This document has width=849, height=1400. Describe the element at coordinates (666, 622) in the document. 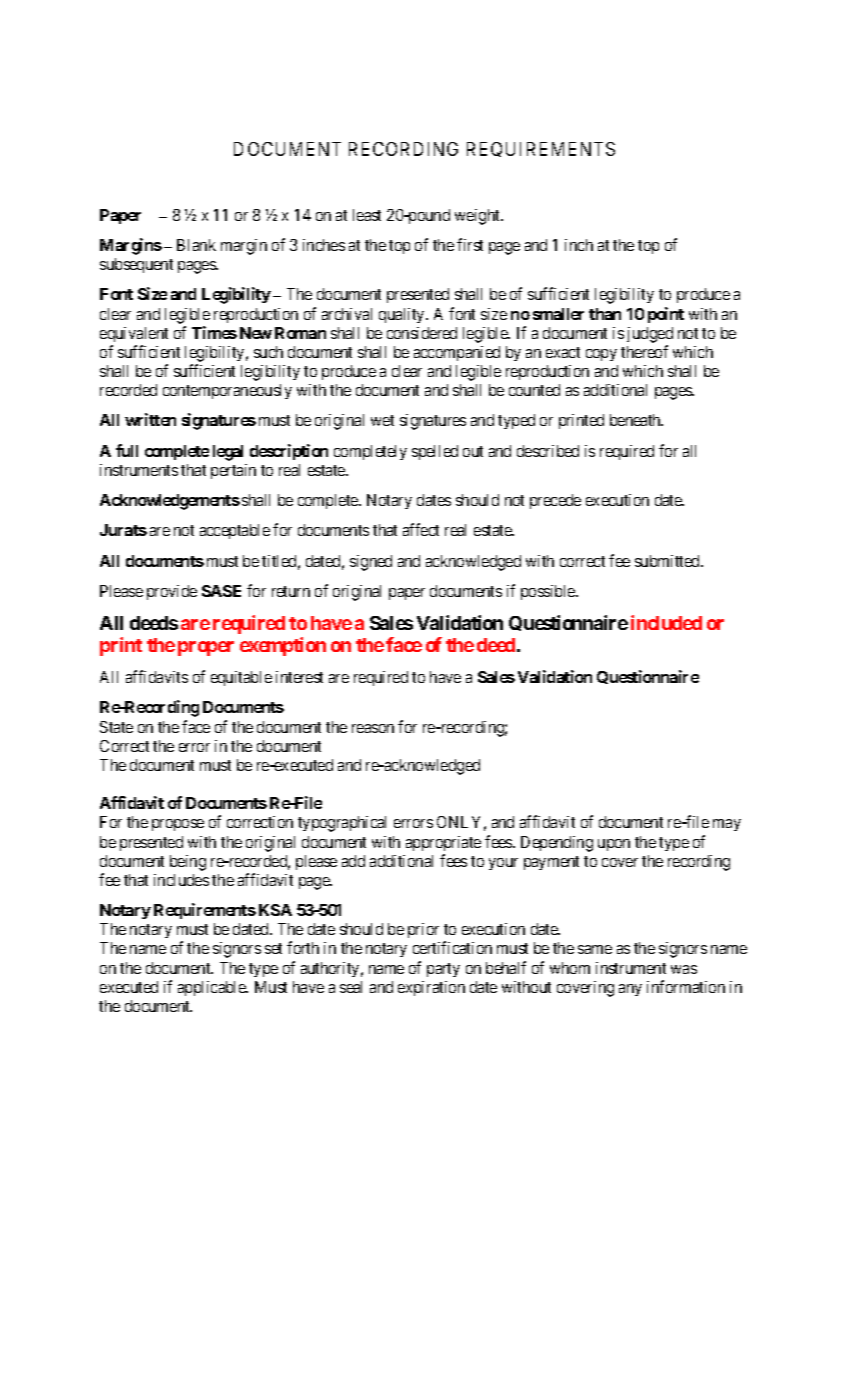

I see `included` at that location.
